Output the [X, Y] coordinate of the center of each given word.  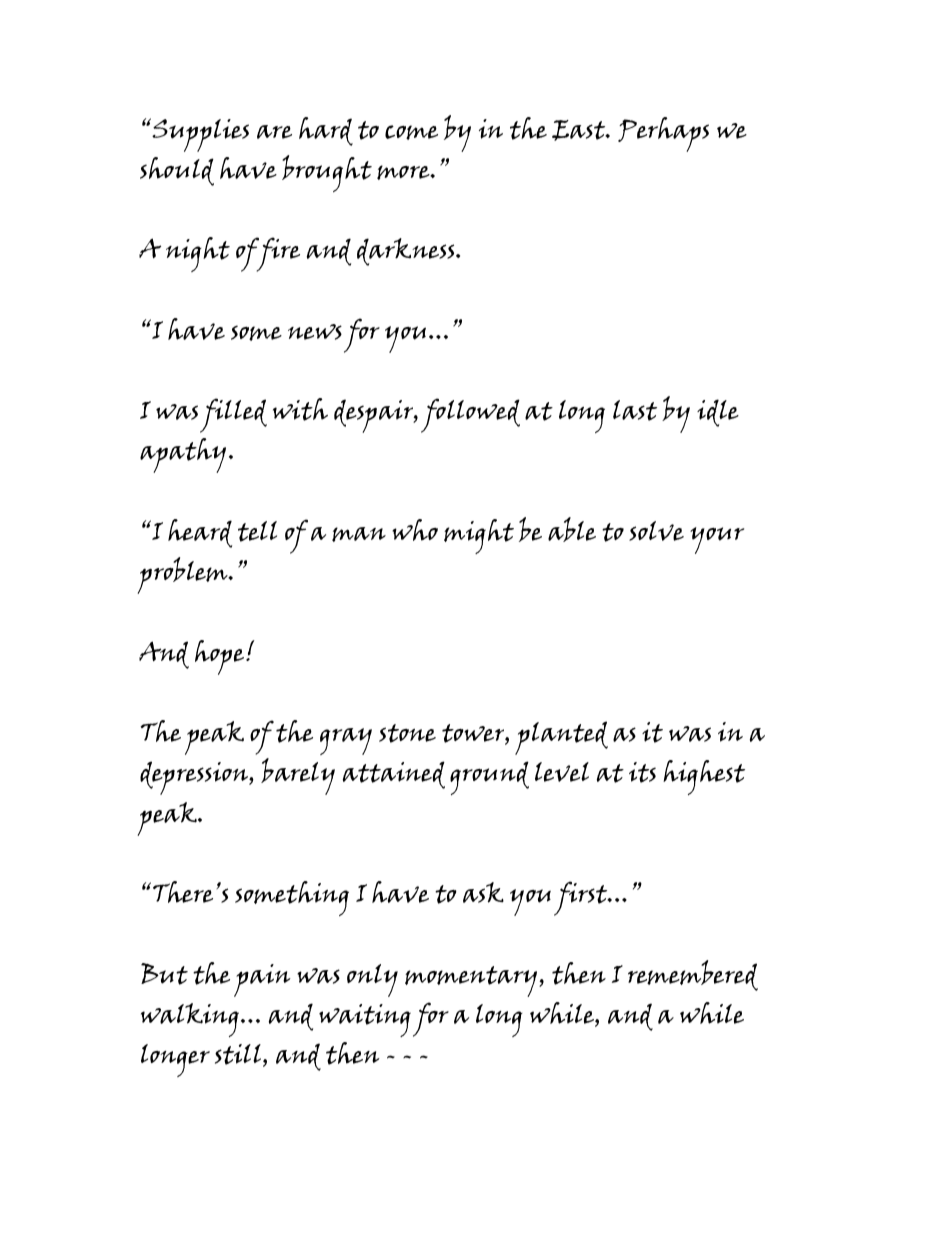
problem [183, 575]
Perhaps [663, 134]
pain [262, 980]
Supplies [199, 135]
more [404, 172]
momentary [472, 981]
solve [656, 531]
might [479, 536]
